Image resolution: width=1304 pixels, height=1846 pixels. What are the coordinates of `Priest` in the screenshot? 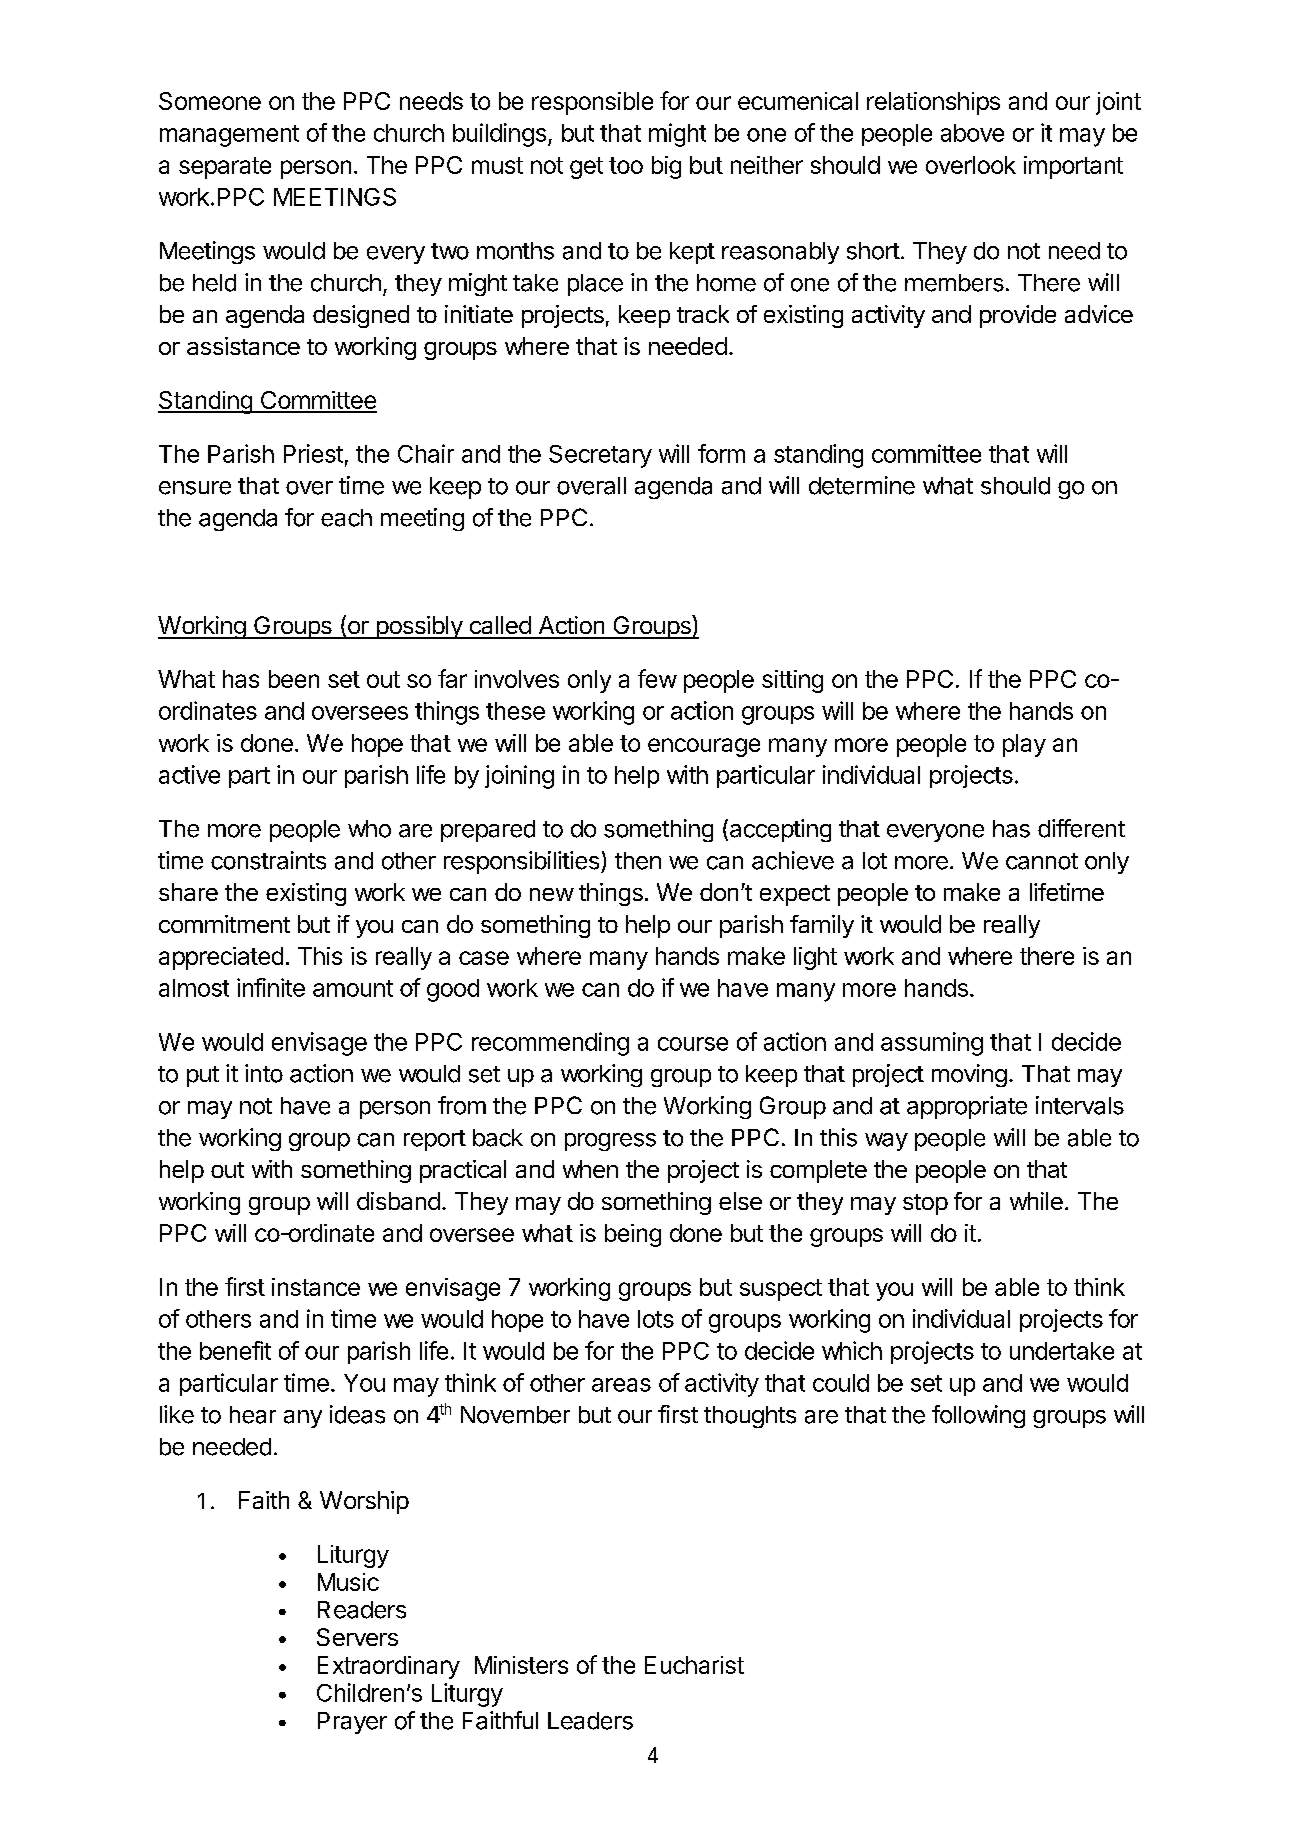 It's located at (313, 453).
